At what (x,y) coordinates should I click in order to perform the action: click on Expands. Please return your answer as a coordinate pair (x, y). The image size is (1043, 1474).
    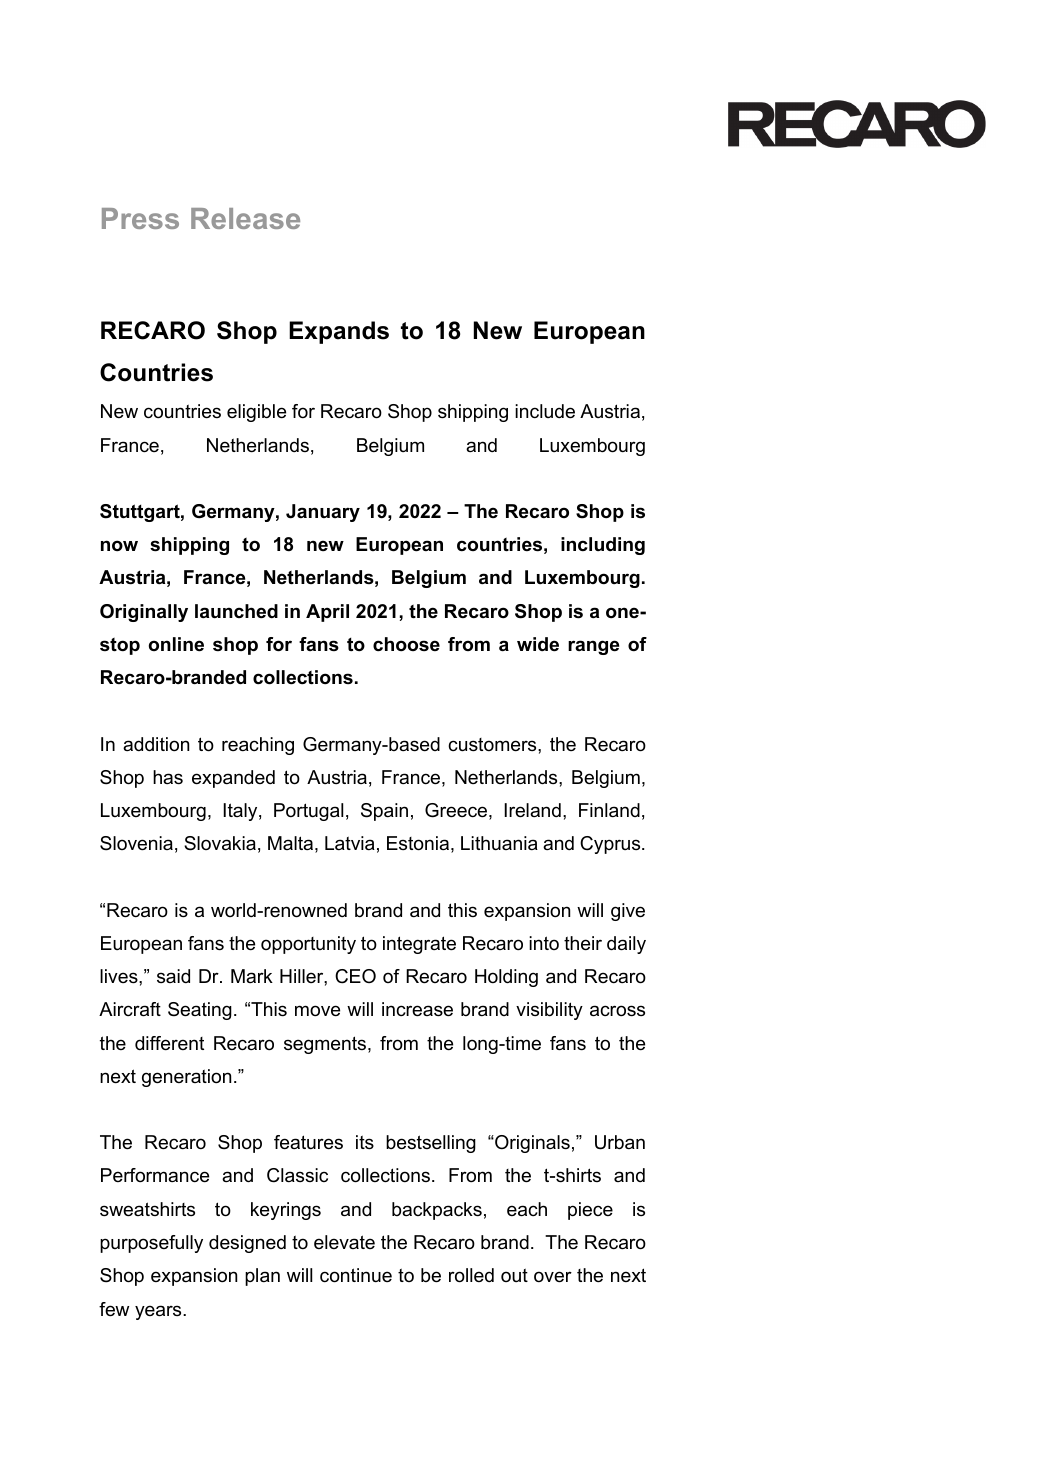
    Looking at the image, I should click on (339, 332).
